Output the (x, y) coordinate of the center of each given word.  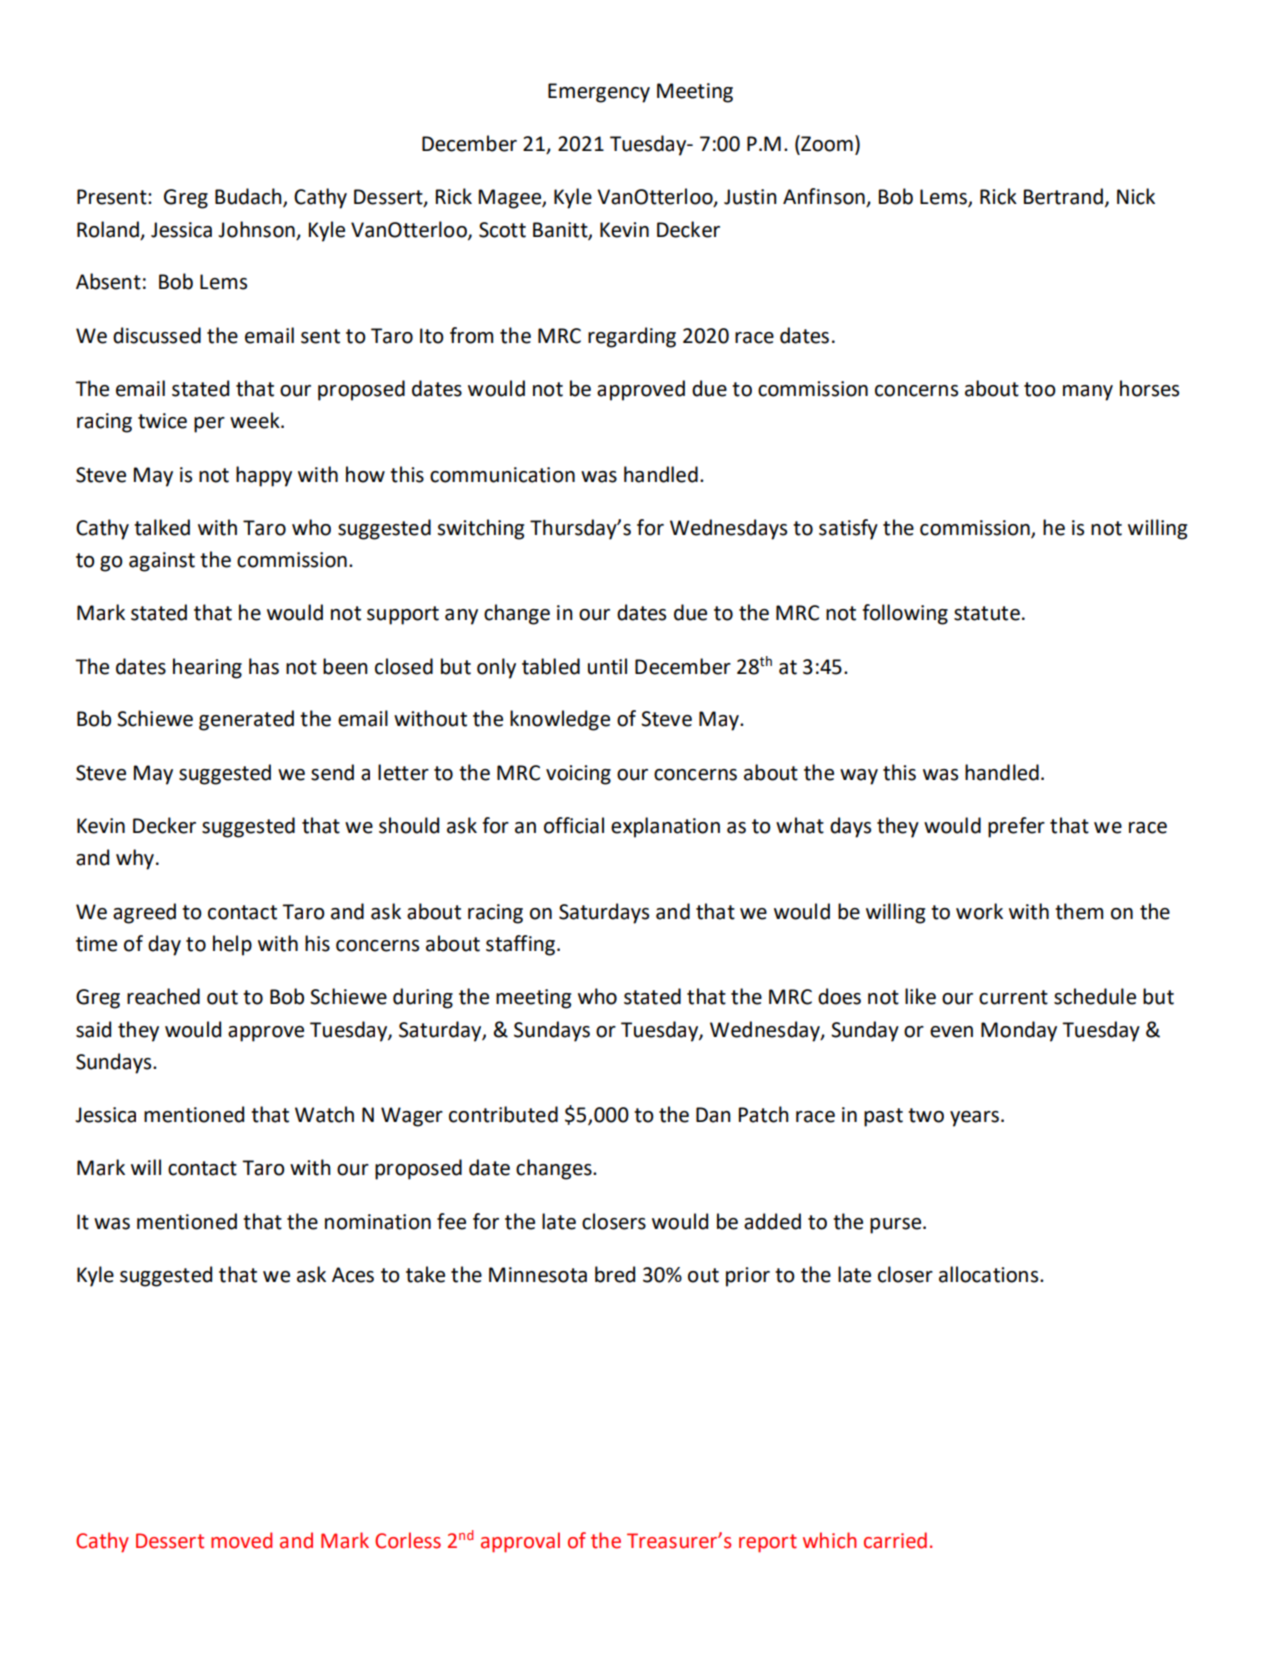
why (135, 859)
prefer (1016, 827)
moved (241, 1540)
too (1040, 389)
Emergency (599, 93)
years (974, 1119)
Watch (324, 1114)
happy (264, 476)
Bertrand (1063, 196)
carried (895, 1540)
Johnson (256, 229)
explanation (665, 827)
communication (502, 475)
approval (520, 1542)
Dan (713, 1115)
